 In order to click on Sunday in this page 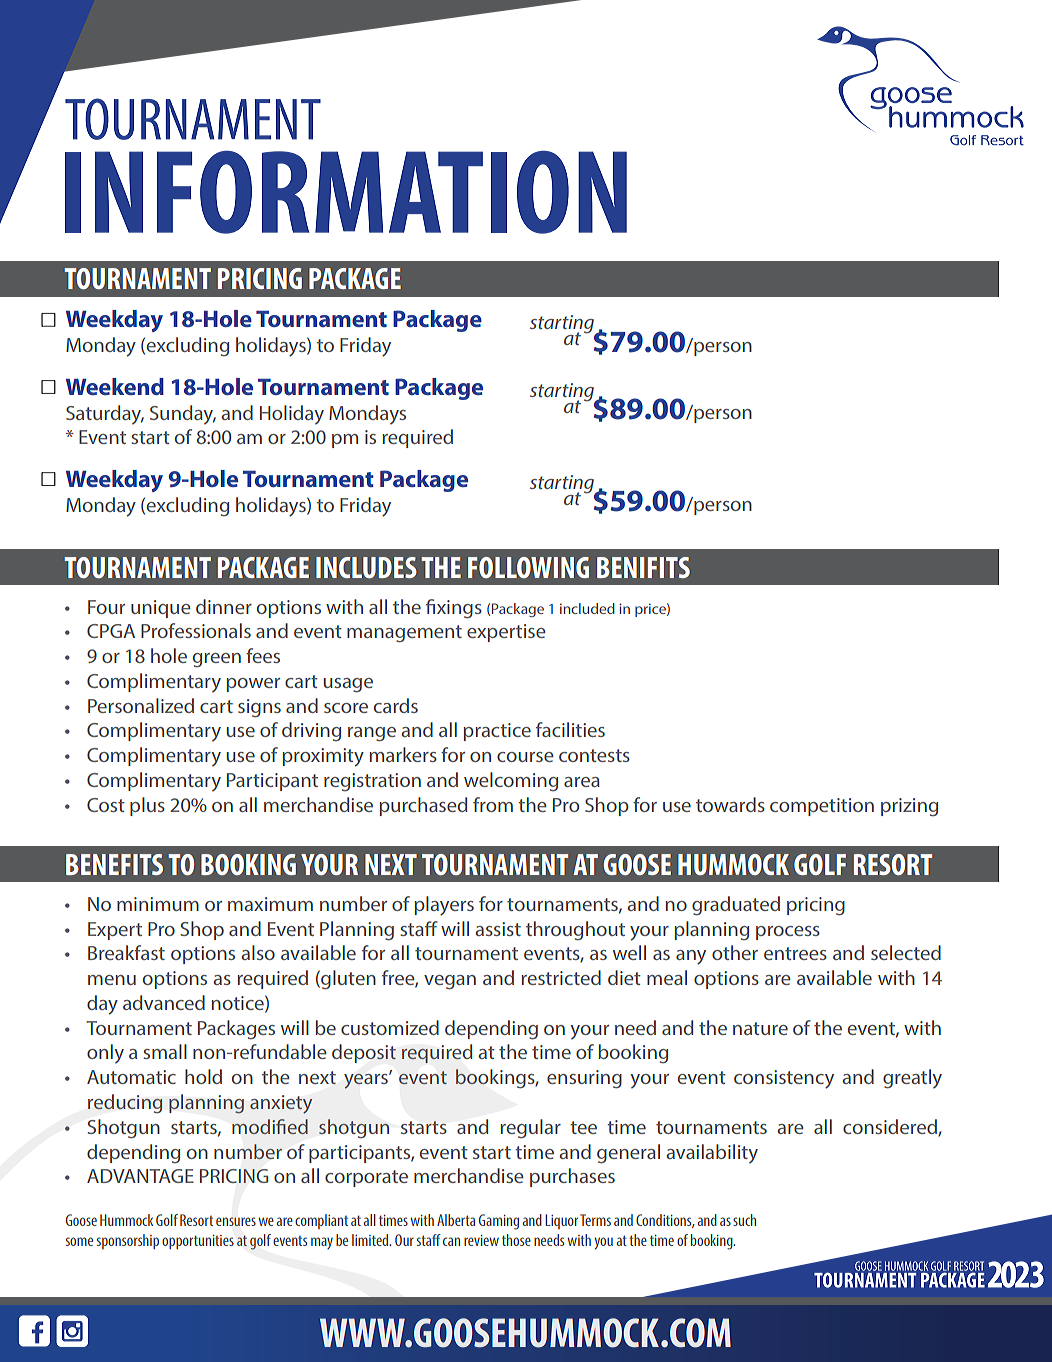, I will do `click(183, 415)`.
